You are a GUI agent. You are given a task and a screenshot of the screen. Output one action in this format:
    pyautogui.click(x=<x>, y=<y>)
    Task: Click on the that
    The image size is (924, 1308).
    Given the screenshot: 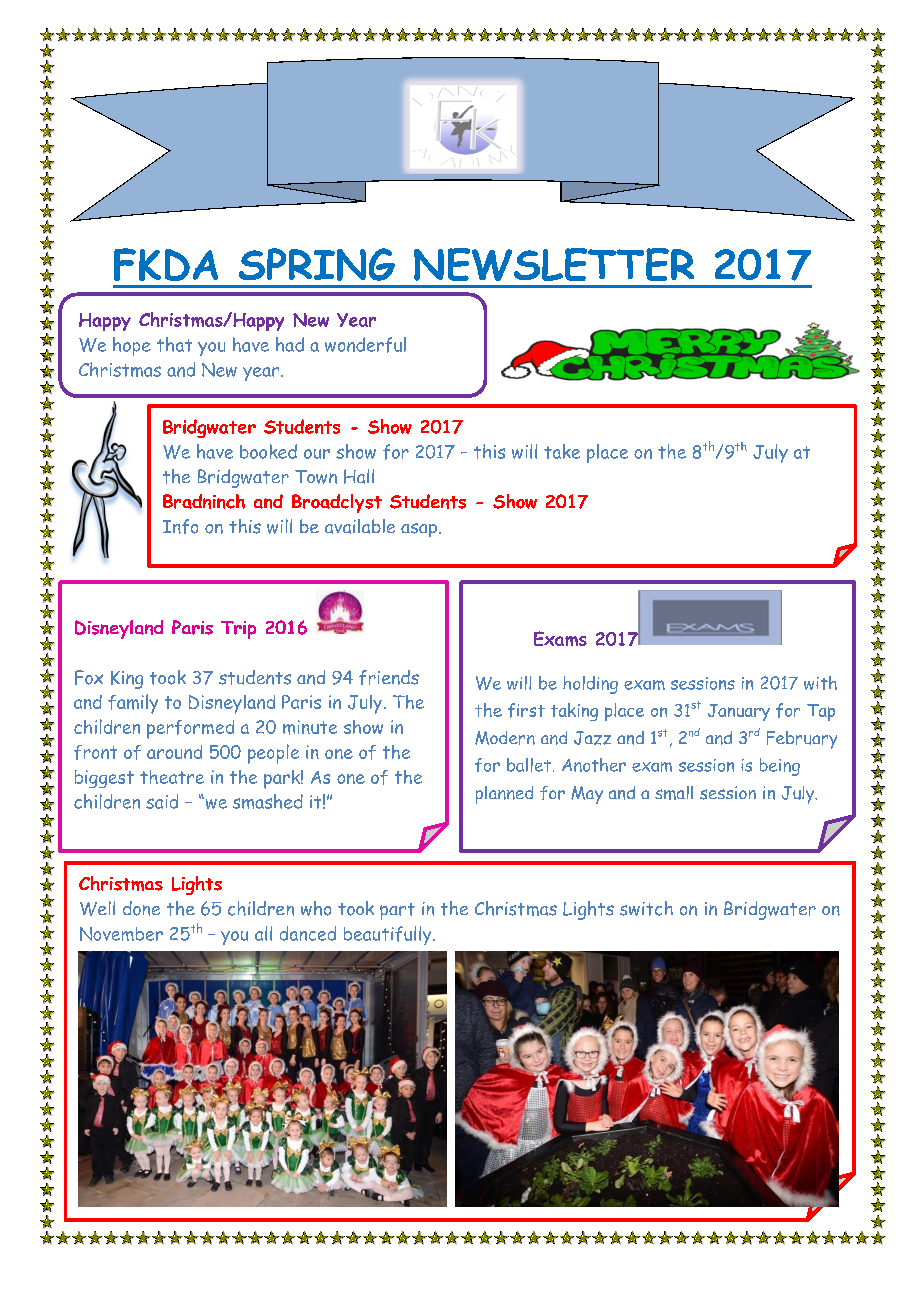 What is the action you would take?
    pyautogui.click(x=174, y=344)
